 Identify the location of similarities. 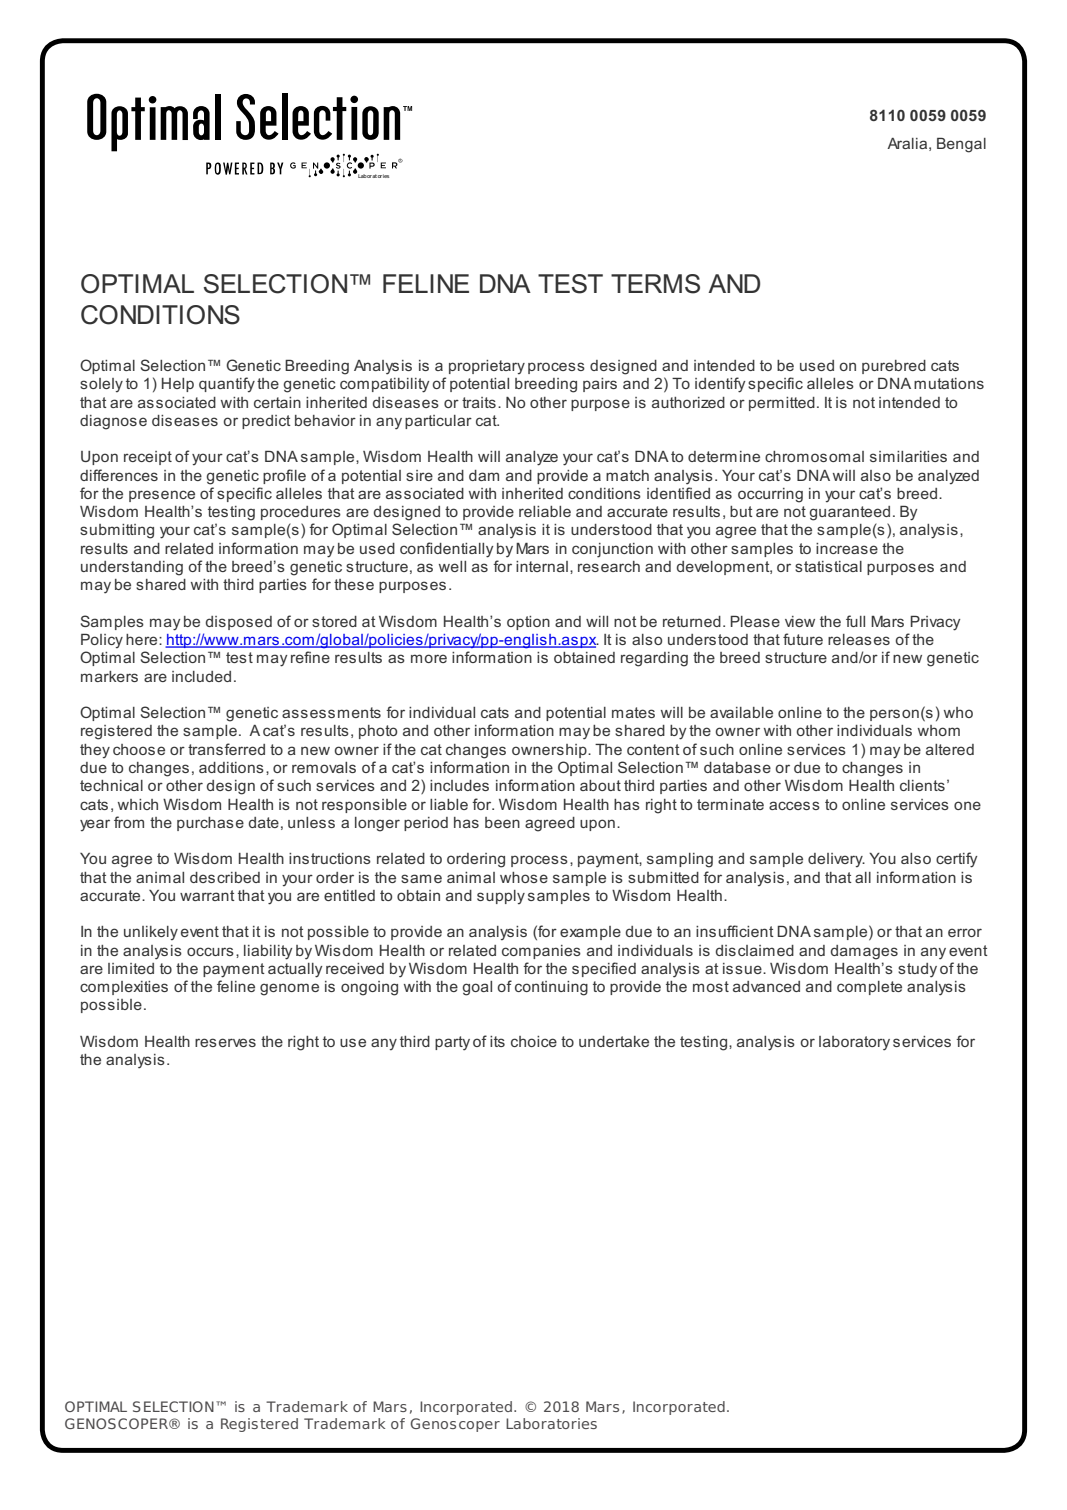
(908, 456).
